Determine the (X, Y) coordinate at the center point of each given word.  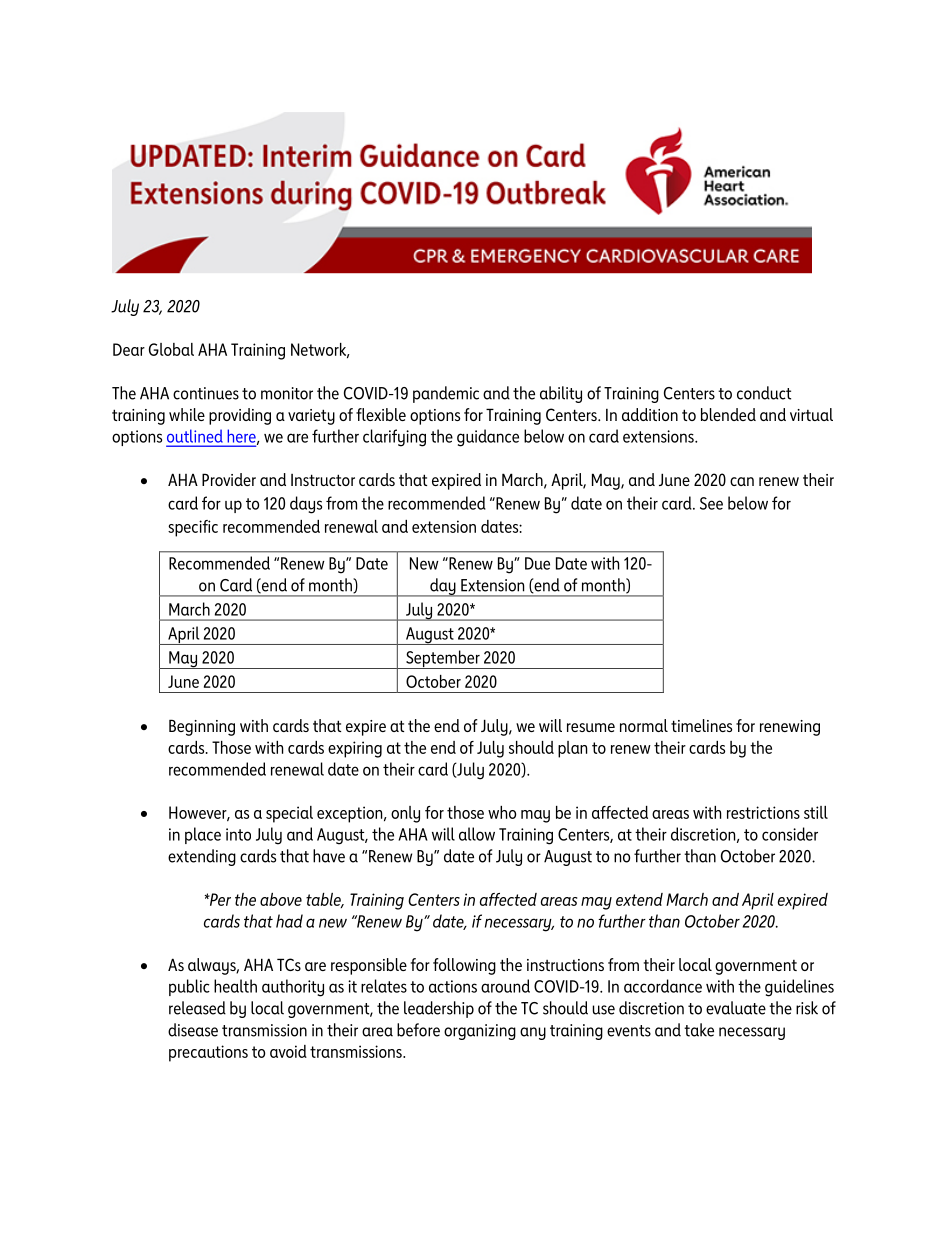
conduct (764, 393)
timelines (701, 725)
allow (477, 834)
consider (790, 834)
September (443, 659)
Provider (229, 479)
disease (193, 1030)
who (502, 812)
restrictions (763, 812)
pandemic (446, 394)
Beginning (202, 727)
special (289, 814)
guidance (488, 438)
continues (206, 393)
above (281, 899)
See (711, 503)
